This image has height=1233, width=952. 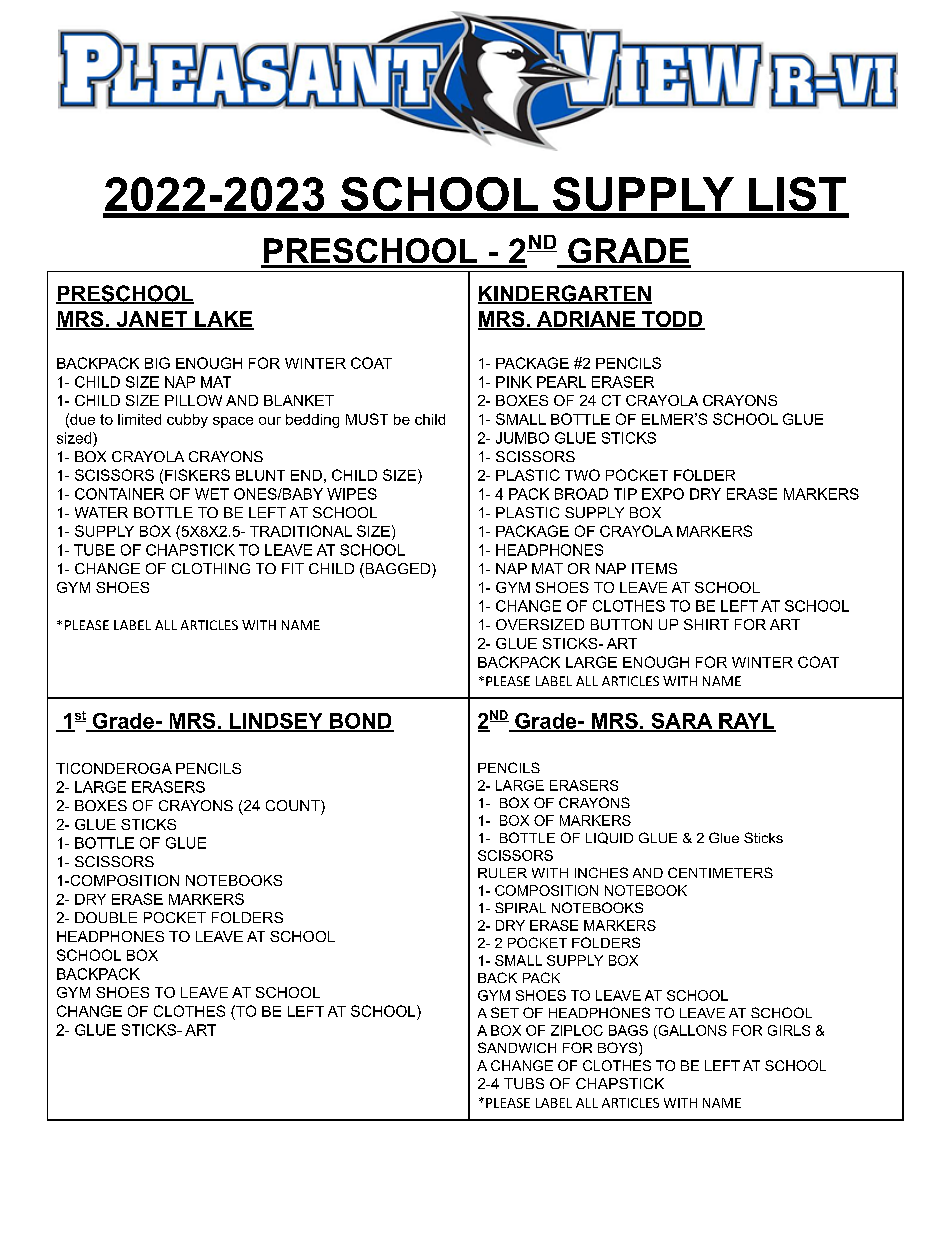 I want to click on WIPES, so click(x=352, y=494).
